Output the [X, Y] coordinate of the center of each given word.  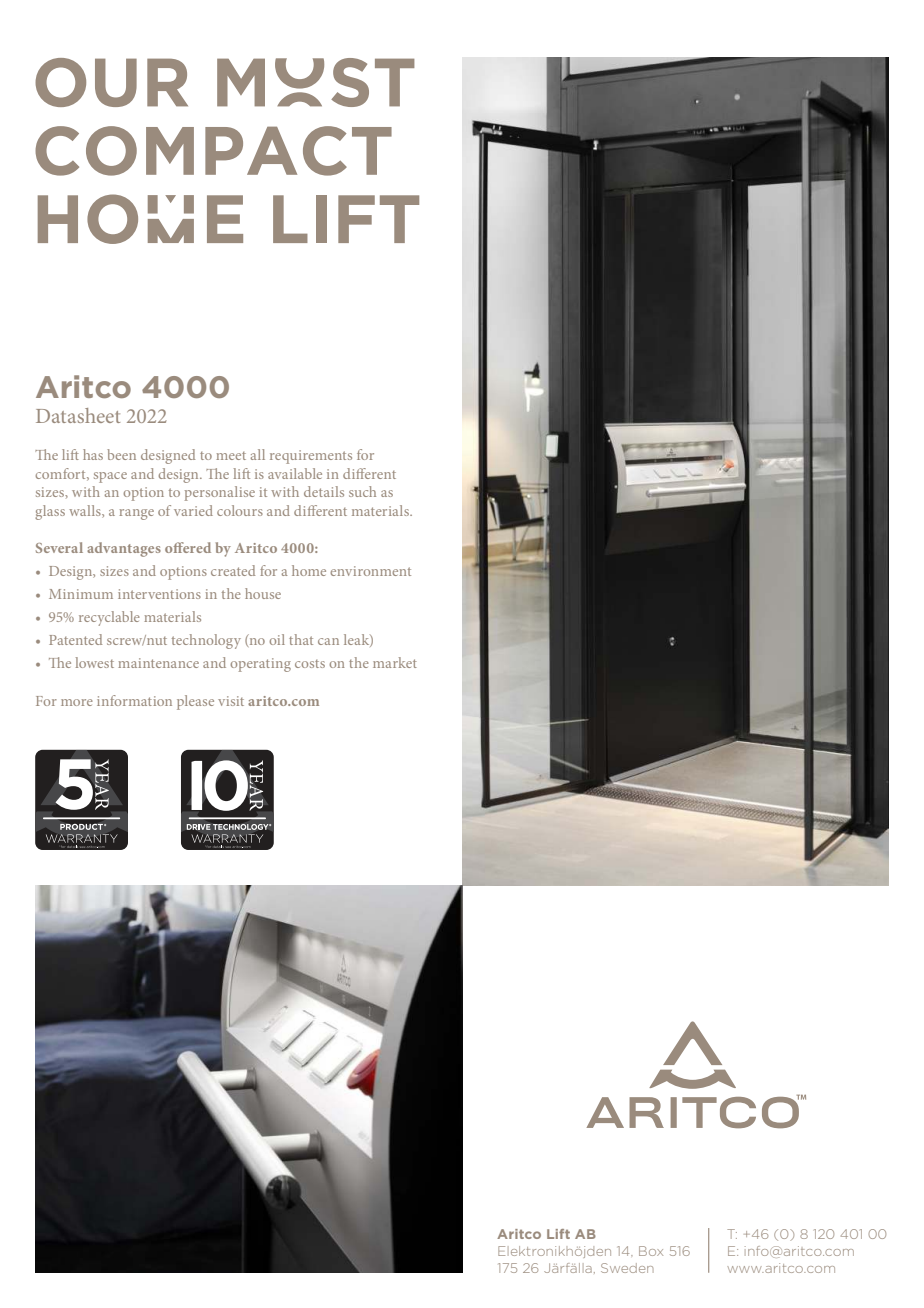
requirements [311, 457]
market [395, 662]
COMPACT [213, 151]
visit [231, 701]
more [77, 702]
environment [370, 571]
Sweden [627, 1268]
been [121, 454]
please [195, 702]
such [362, 491]
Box [651, 1251]
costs [310, 664]
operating [260, 665]
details [324, 491]
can [328, 641]
